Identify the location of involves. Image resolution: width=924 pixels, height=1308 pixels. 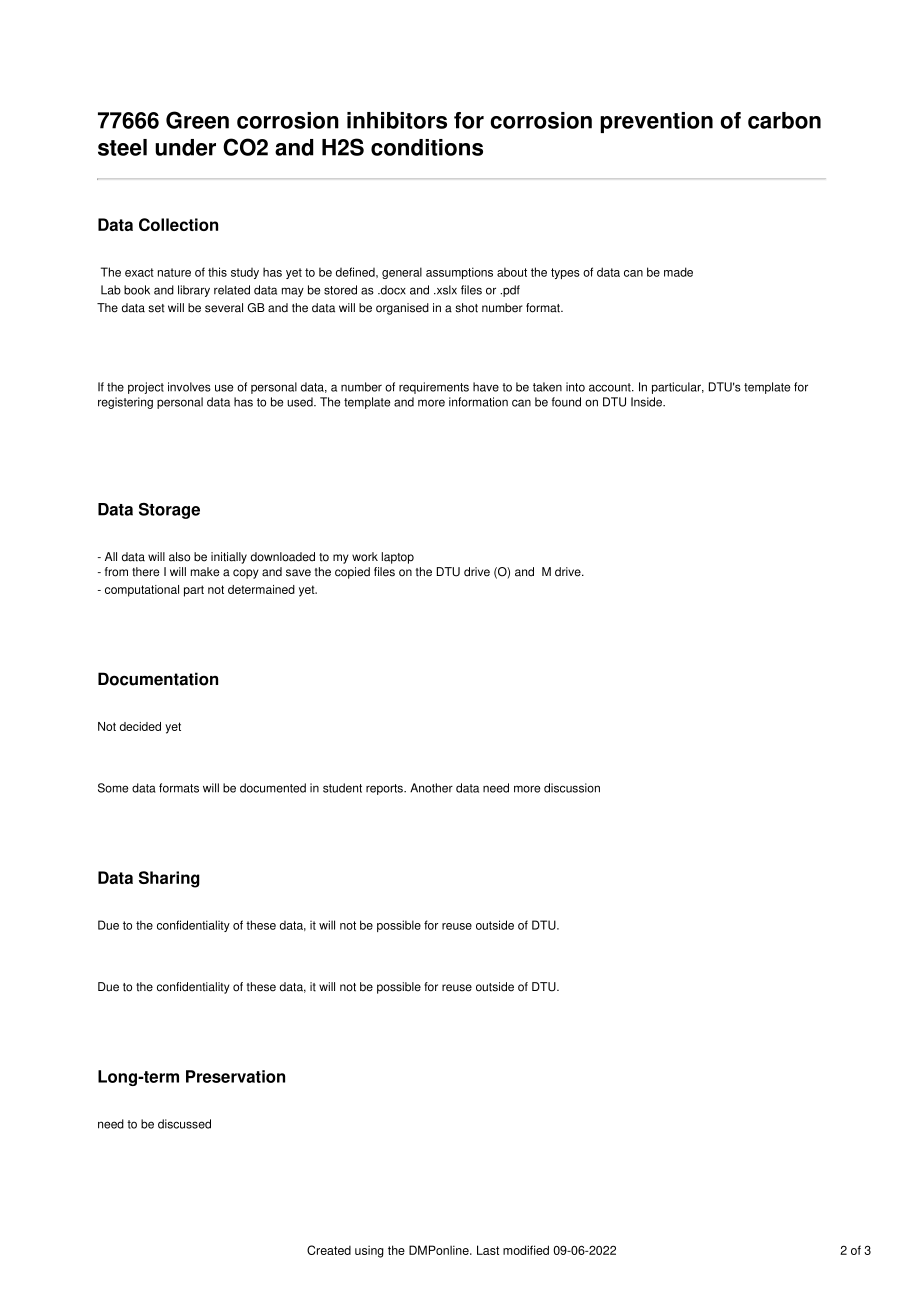
(189, 387).
